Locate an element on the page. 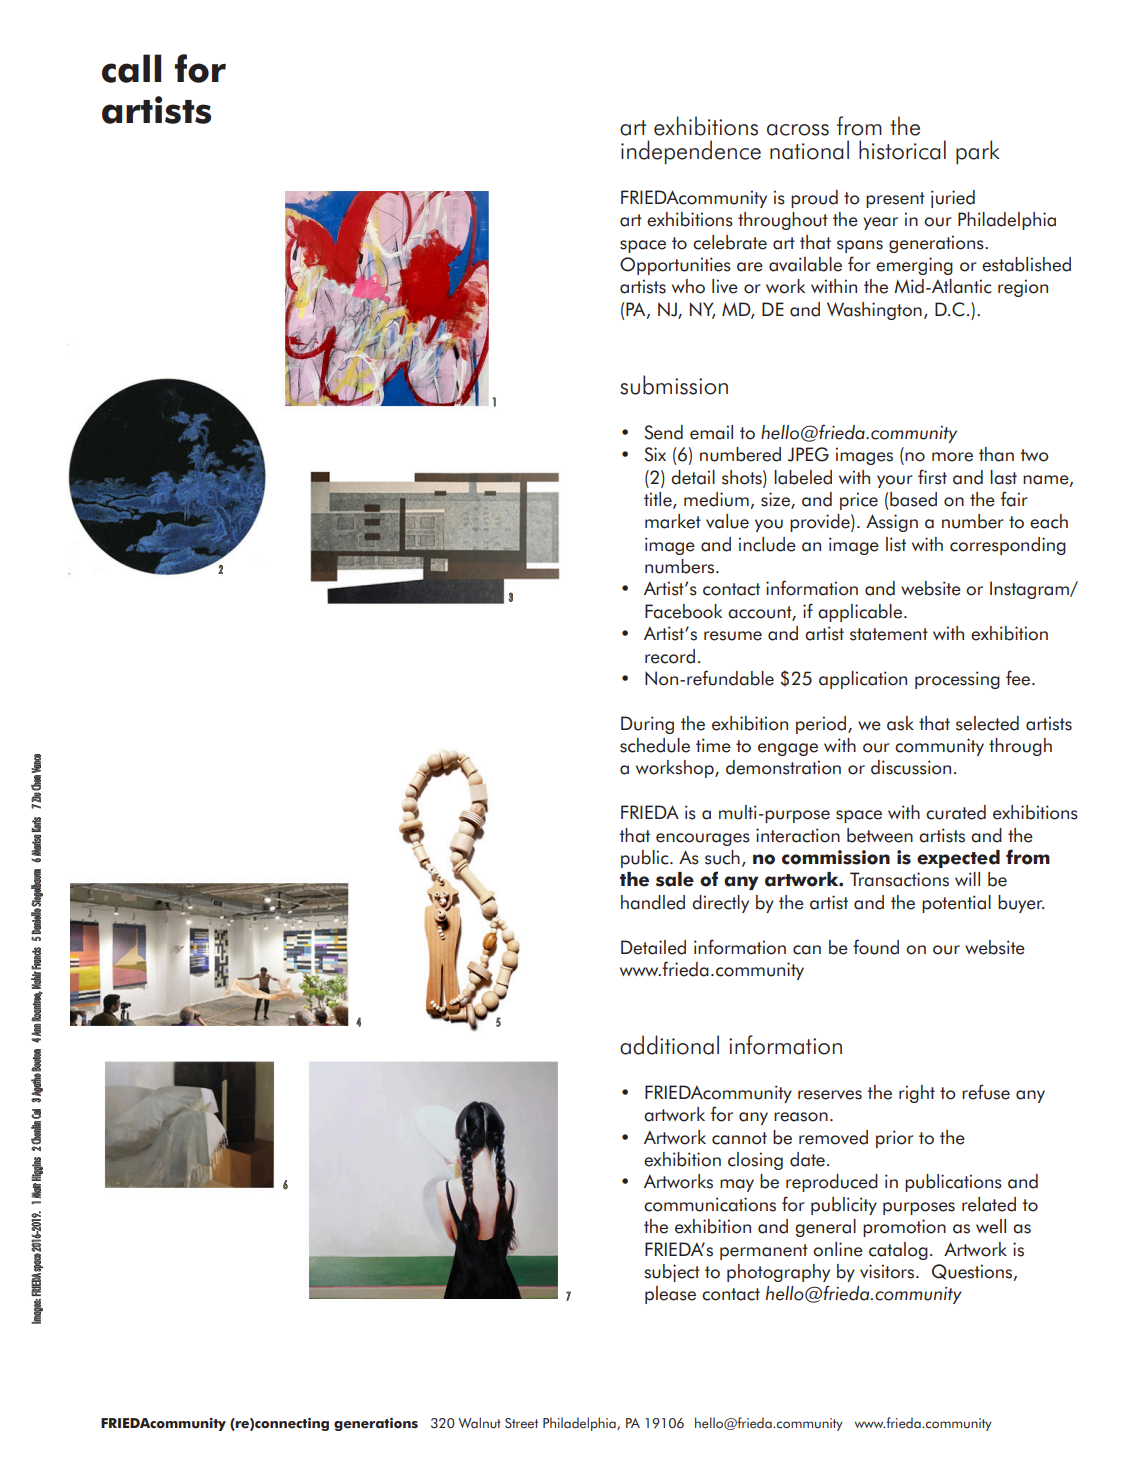 This page has width=1141, height=1477. During is located at coordinates (647, 725).
